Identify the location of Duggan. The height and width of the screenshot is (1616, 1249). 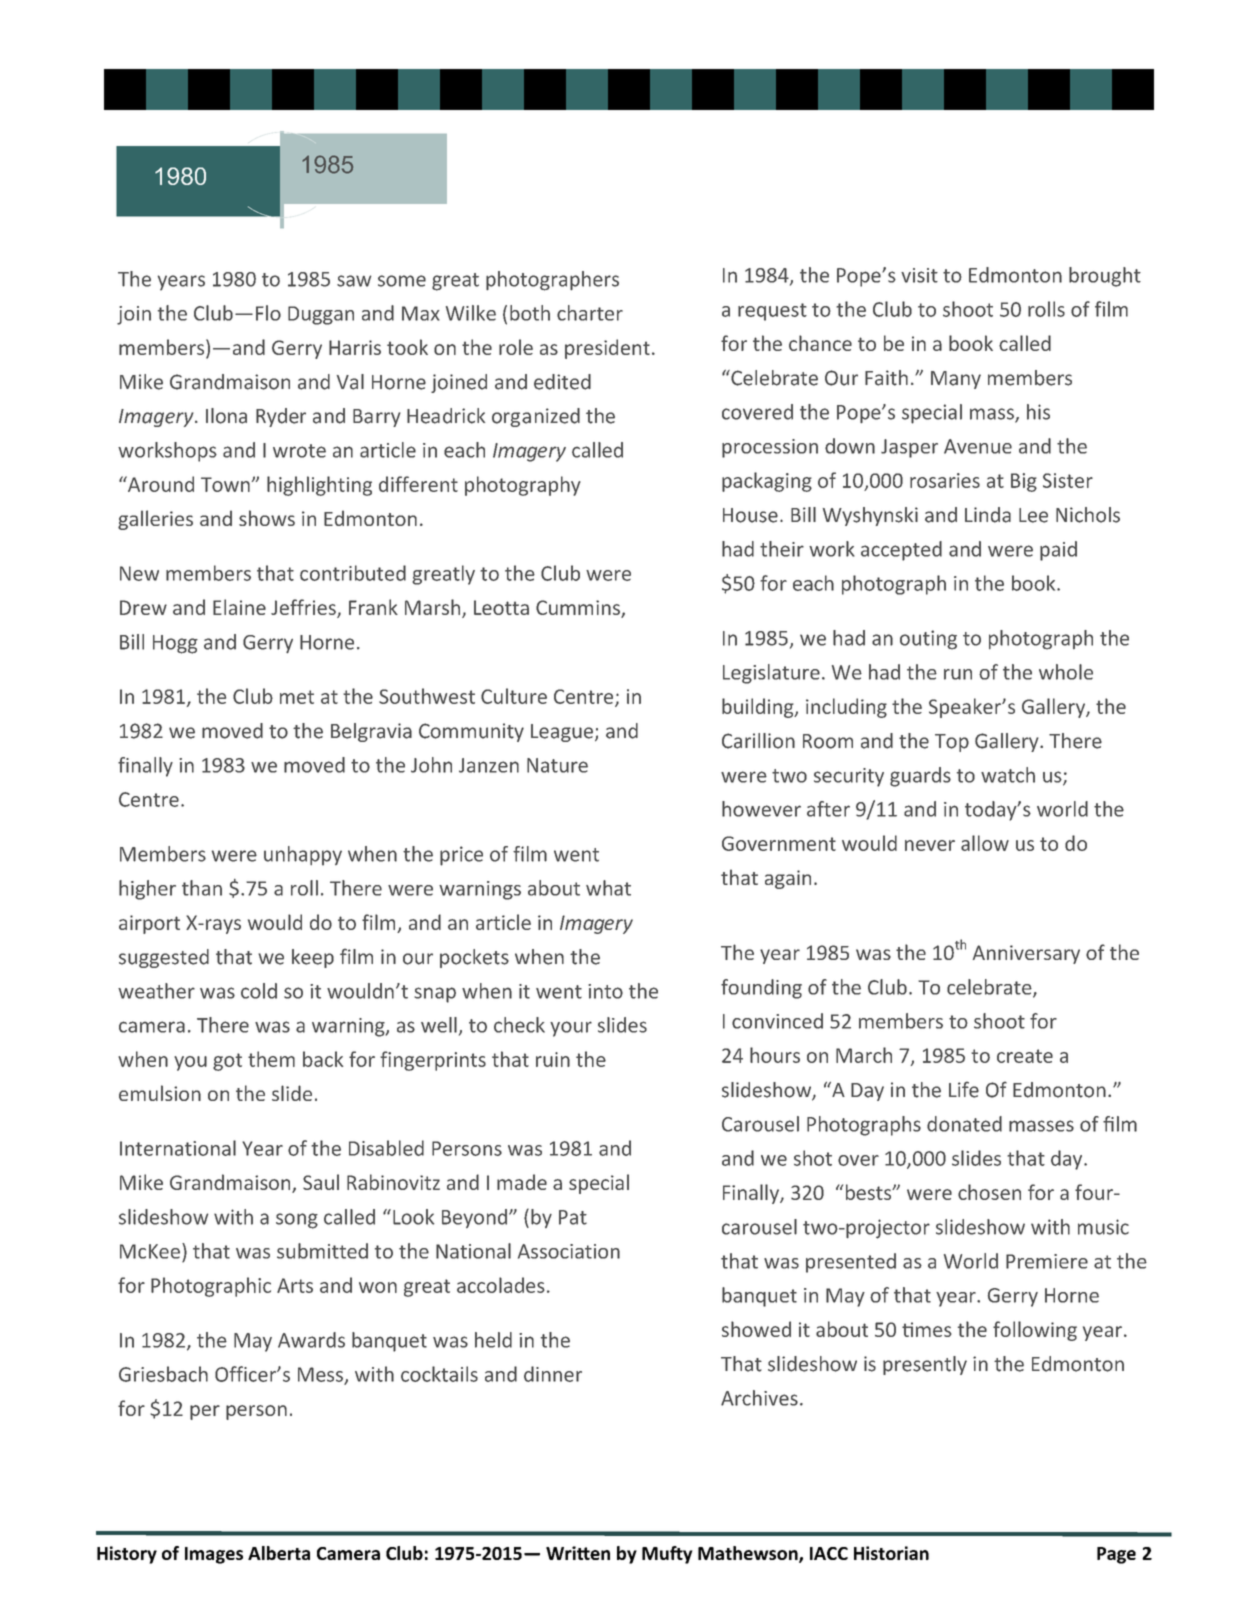
(321, 315).
